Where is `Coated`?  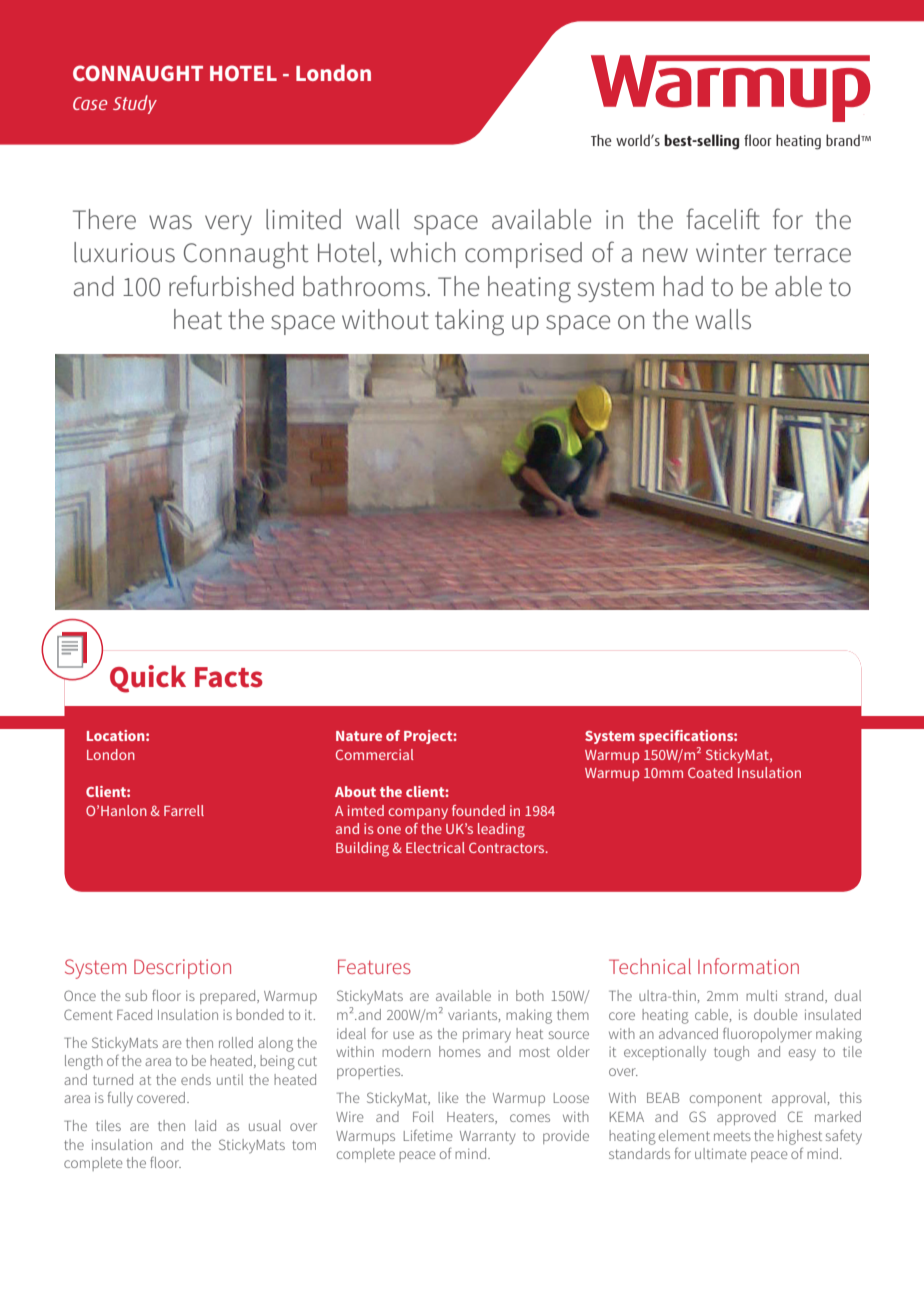 Coated is located at coordinates (710, 772).
